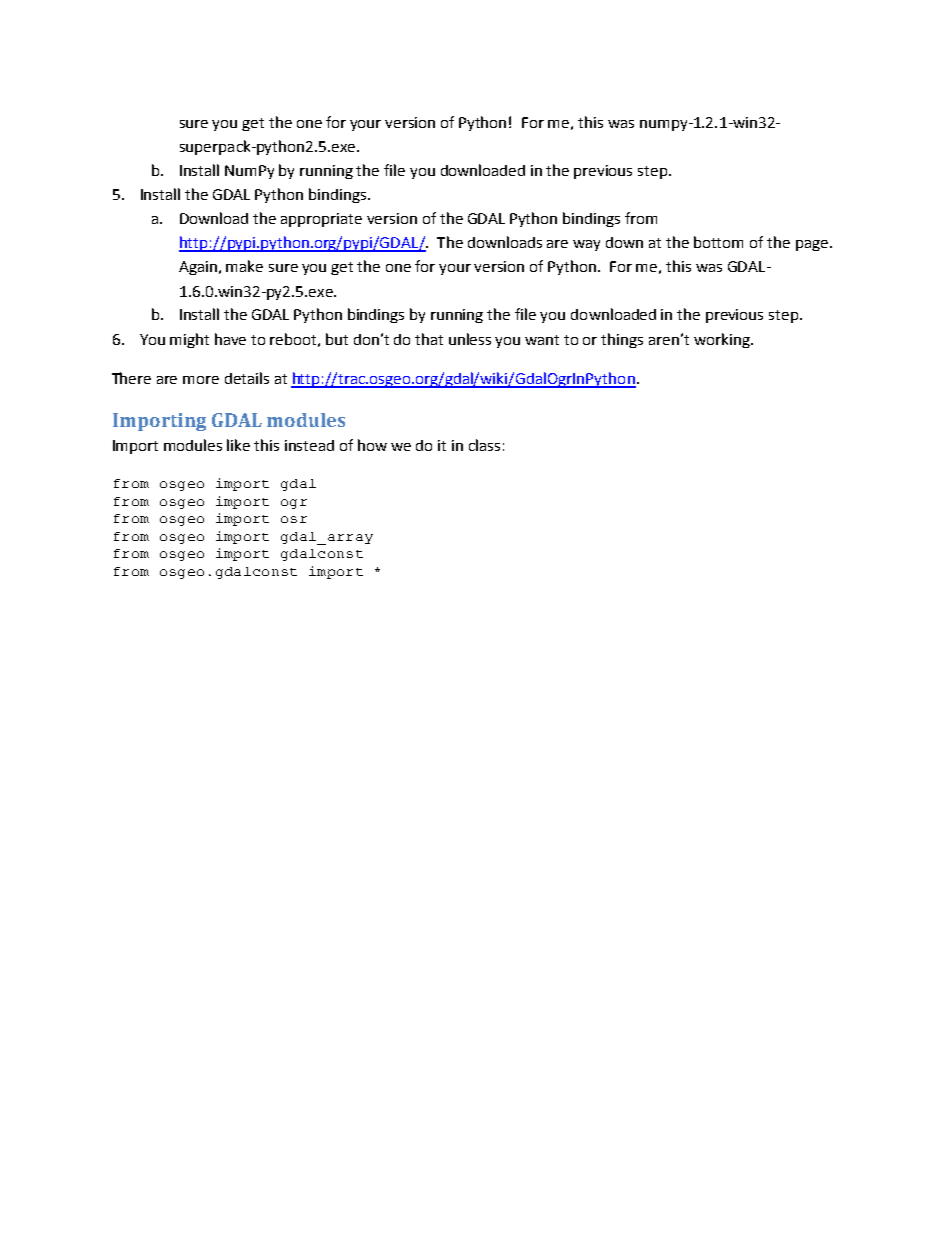 Image resolution: width=952 pixels, height=1233 pixels. I want to click on that, so click(429, 339).
